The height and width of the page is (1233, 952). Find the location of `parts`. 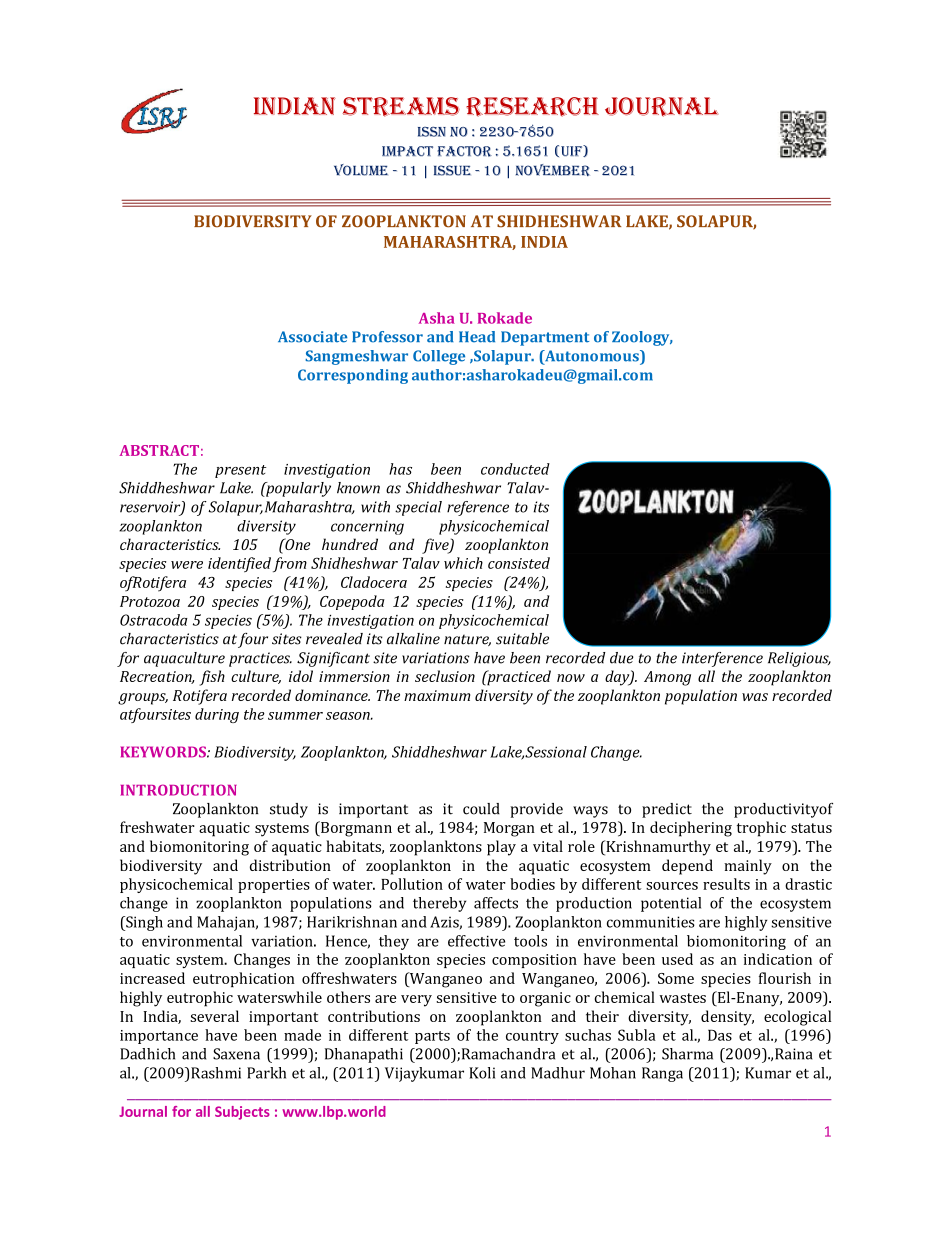

parts is located at coordinates (432, 1037).
